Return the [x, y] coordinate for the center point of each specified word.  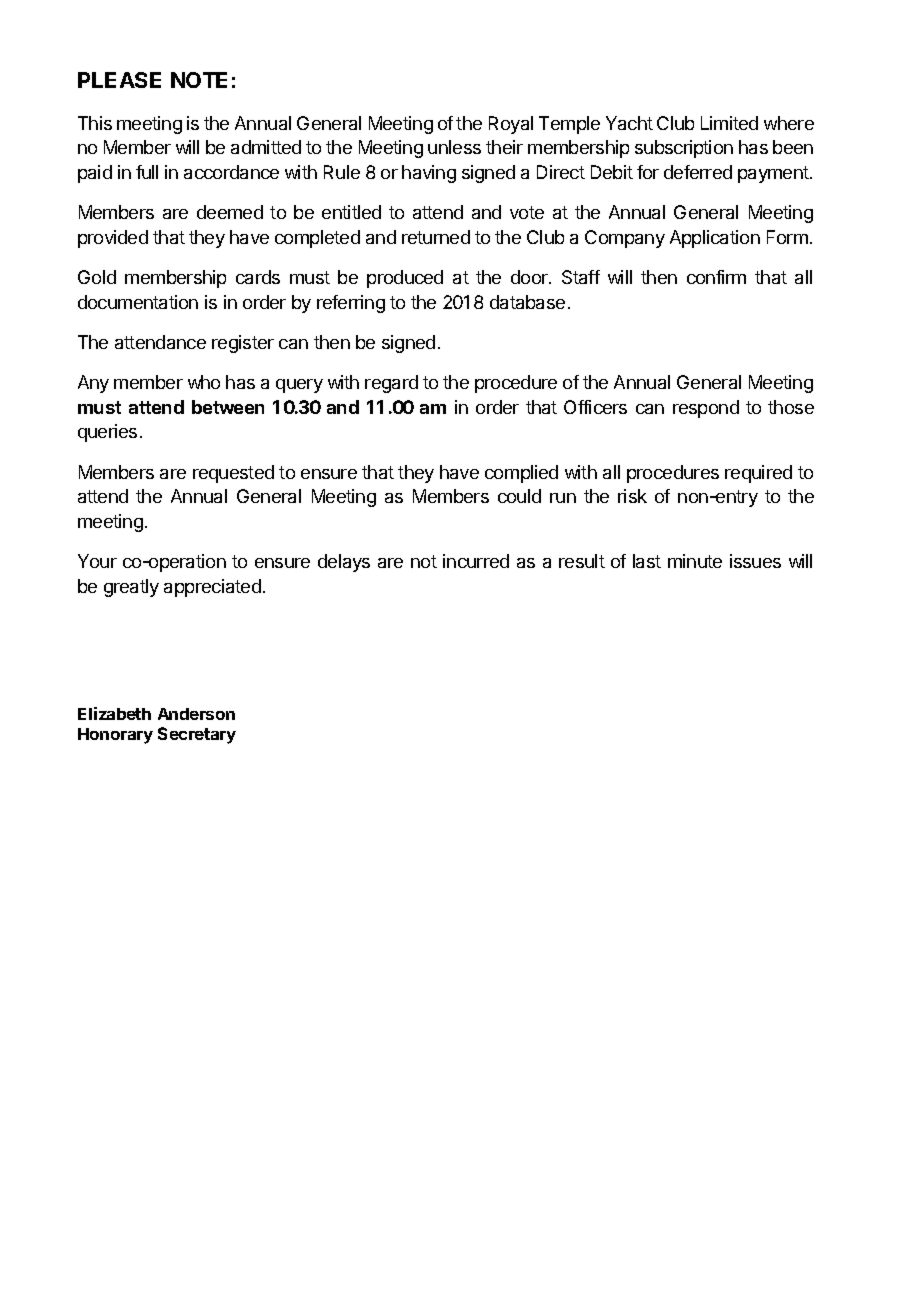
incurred [476, 561]
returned [436, 237]
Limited [729, 123]
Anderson [196, 714]
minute [695, 561]
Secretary [197, 735]
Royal [511, 125]
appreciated [212, 588]
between [228, 407]
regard [391, 384]
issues [755, 561]
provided [113, 239]
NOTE [199, 80]
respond [706, 409]
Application [715, 239]
